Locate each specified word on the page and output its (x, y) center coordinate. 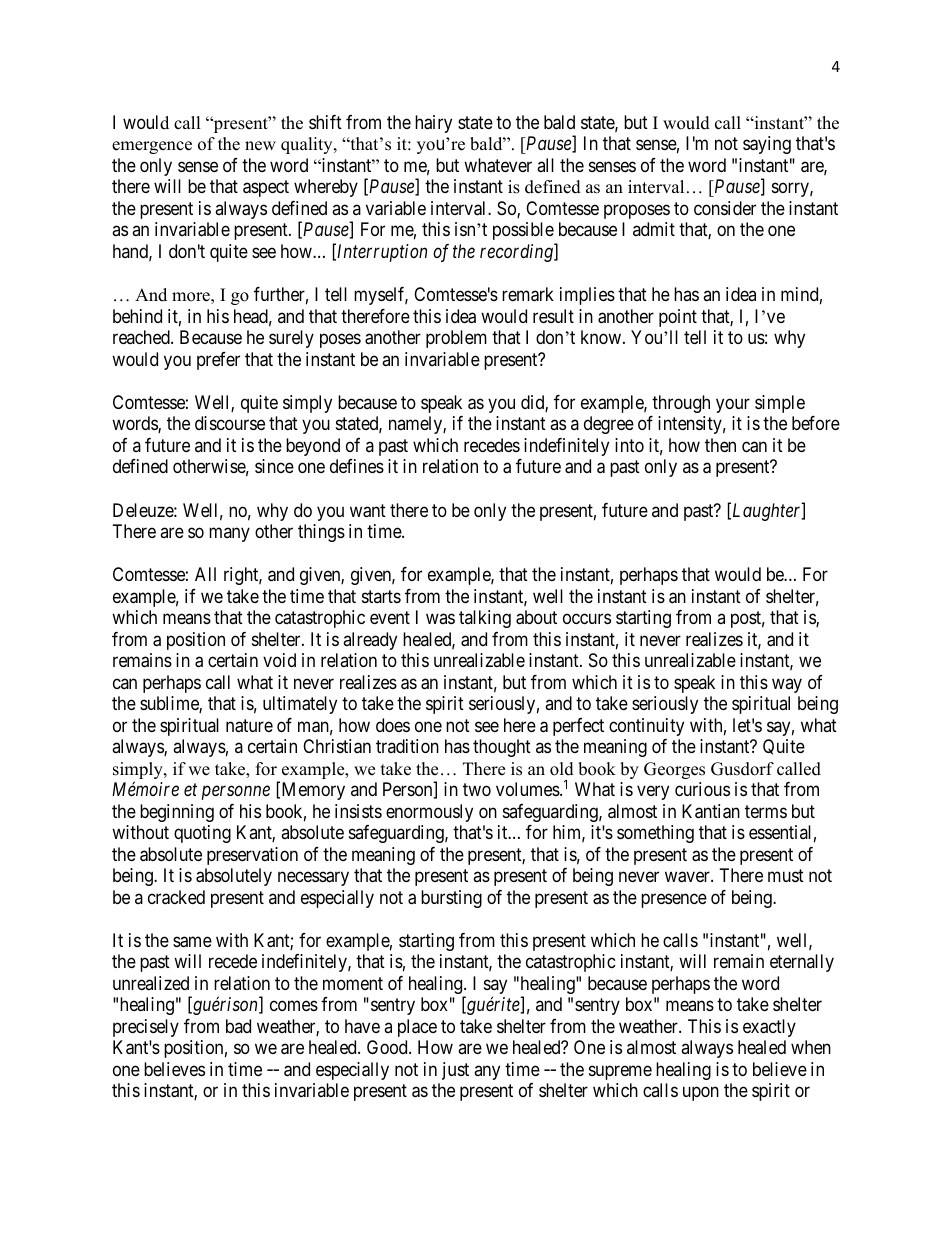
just (455, 1071)
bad (238, 1026)
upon (701, 1094)
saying (767, 145)
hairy (433, 124)
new (260, 146)
